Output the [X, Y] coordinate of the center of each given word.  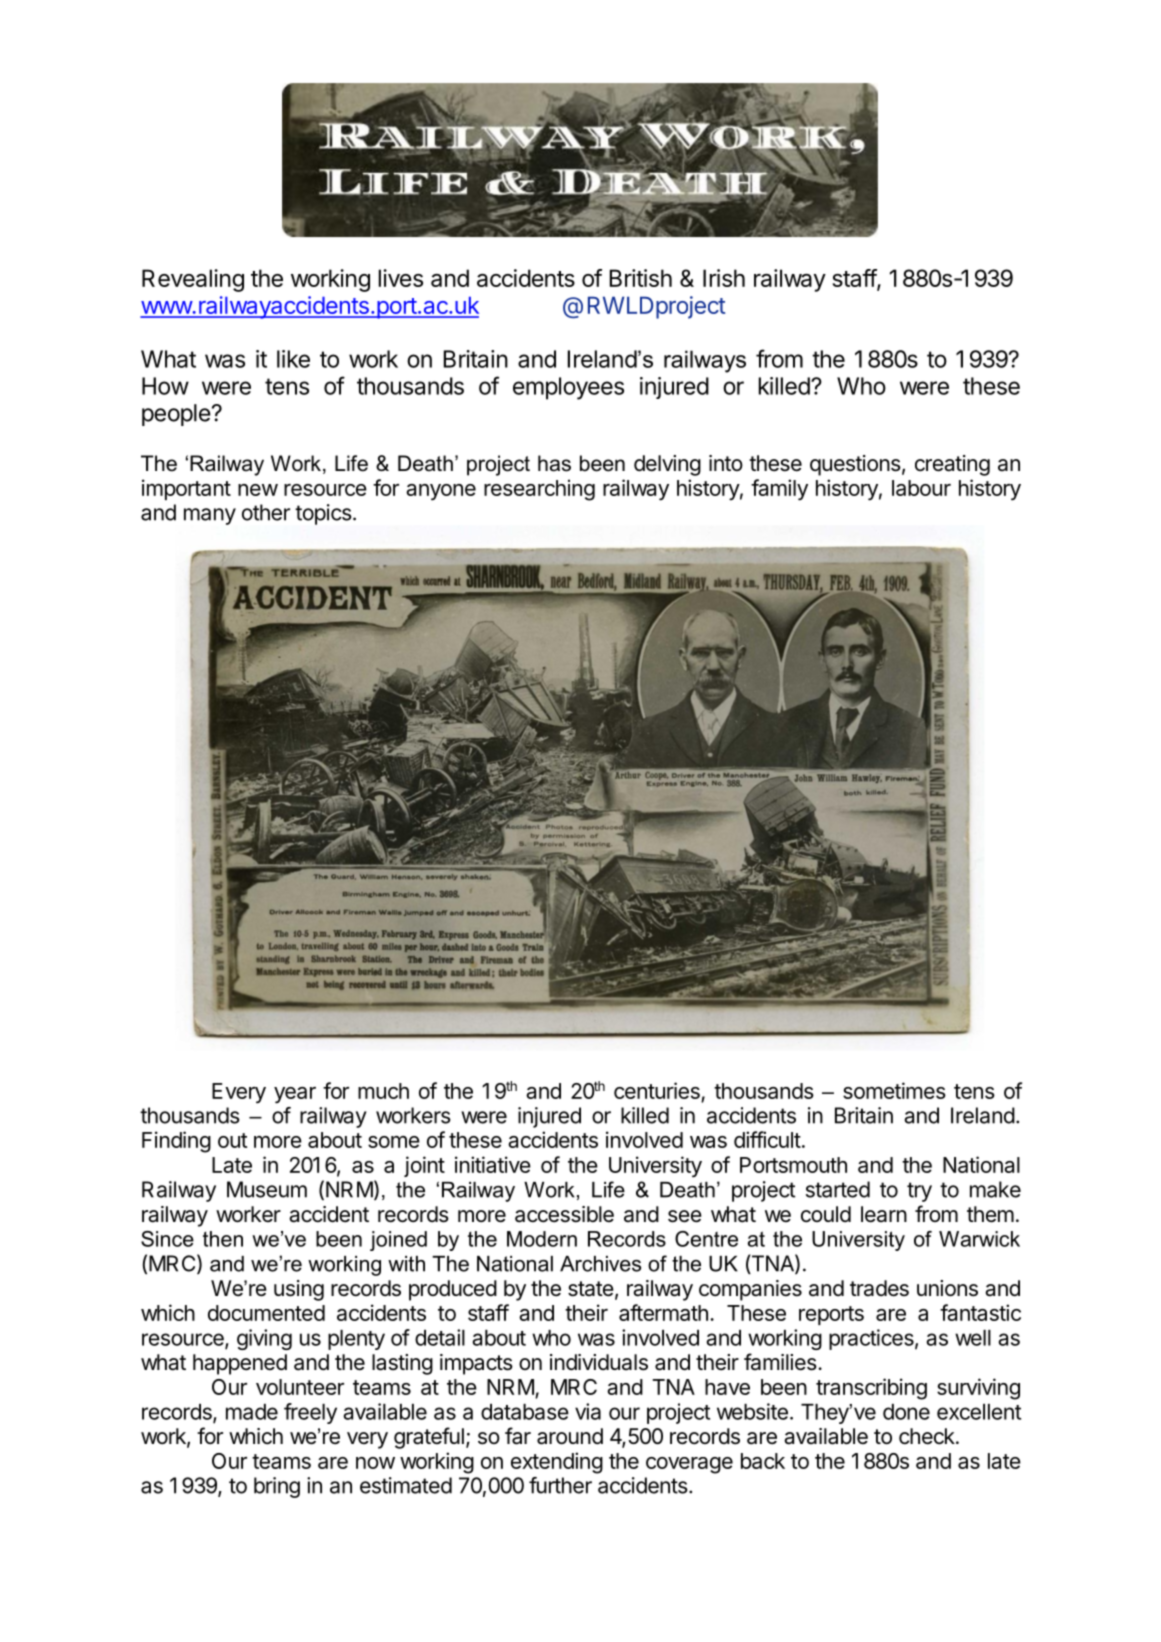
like [293, 359]
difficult [767, 1139]
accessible [564, 1214]
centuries [657, 1090]
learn [884, 1214]
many [210, 516]
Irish [724, 278]
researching [539, 490]
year [295, 1095]
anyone [441, 492]
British [641, 278]
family [779, 490]
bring [277, 1487]
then [223, 1239]
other [266, 512]
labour [921, 488]
